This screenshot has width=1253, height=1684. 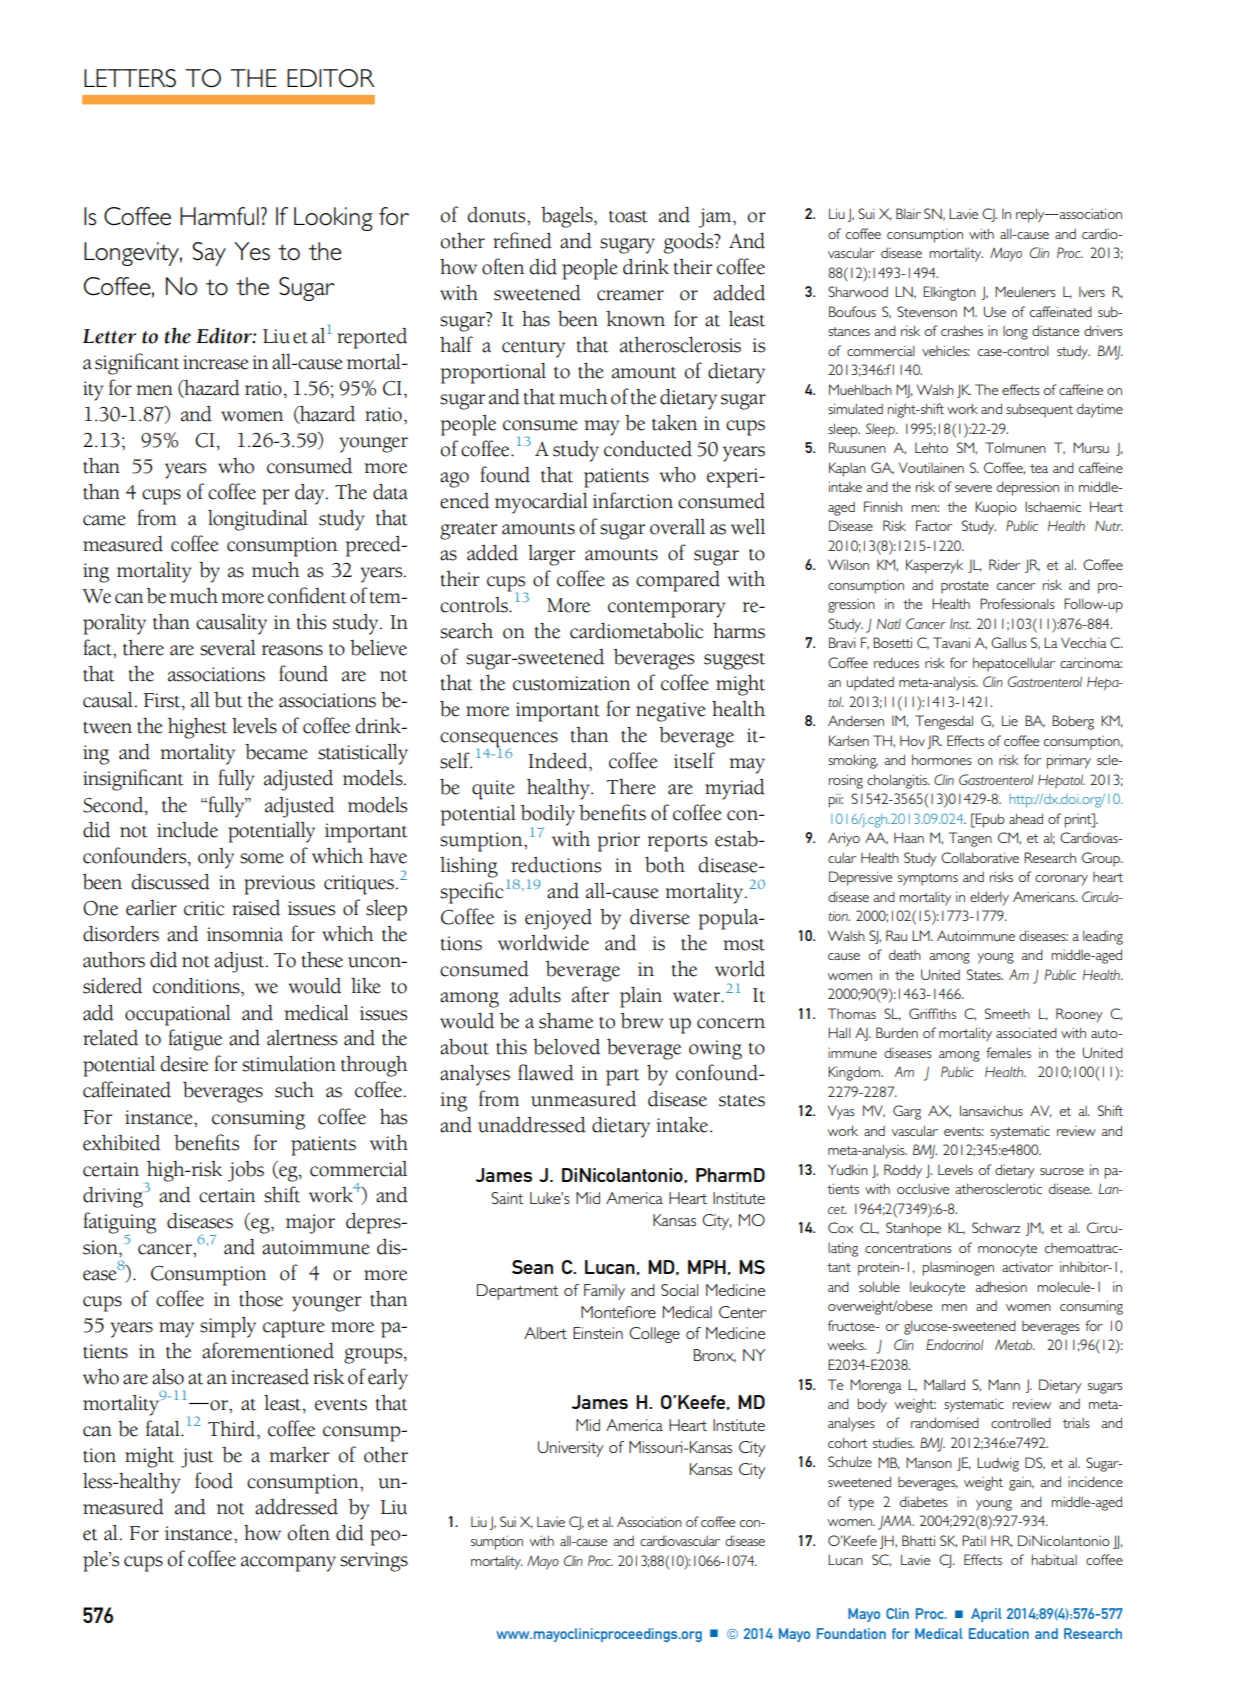 What do you see at coordinates (374, 1562) in the screenshot?
I see `servings` at bounding box center [374, 1562].
